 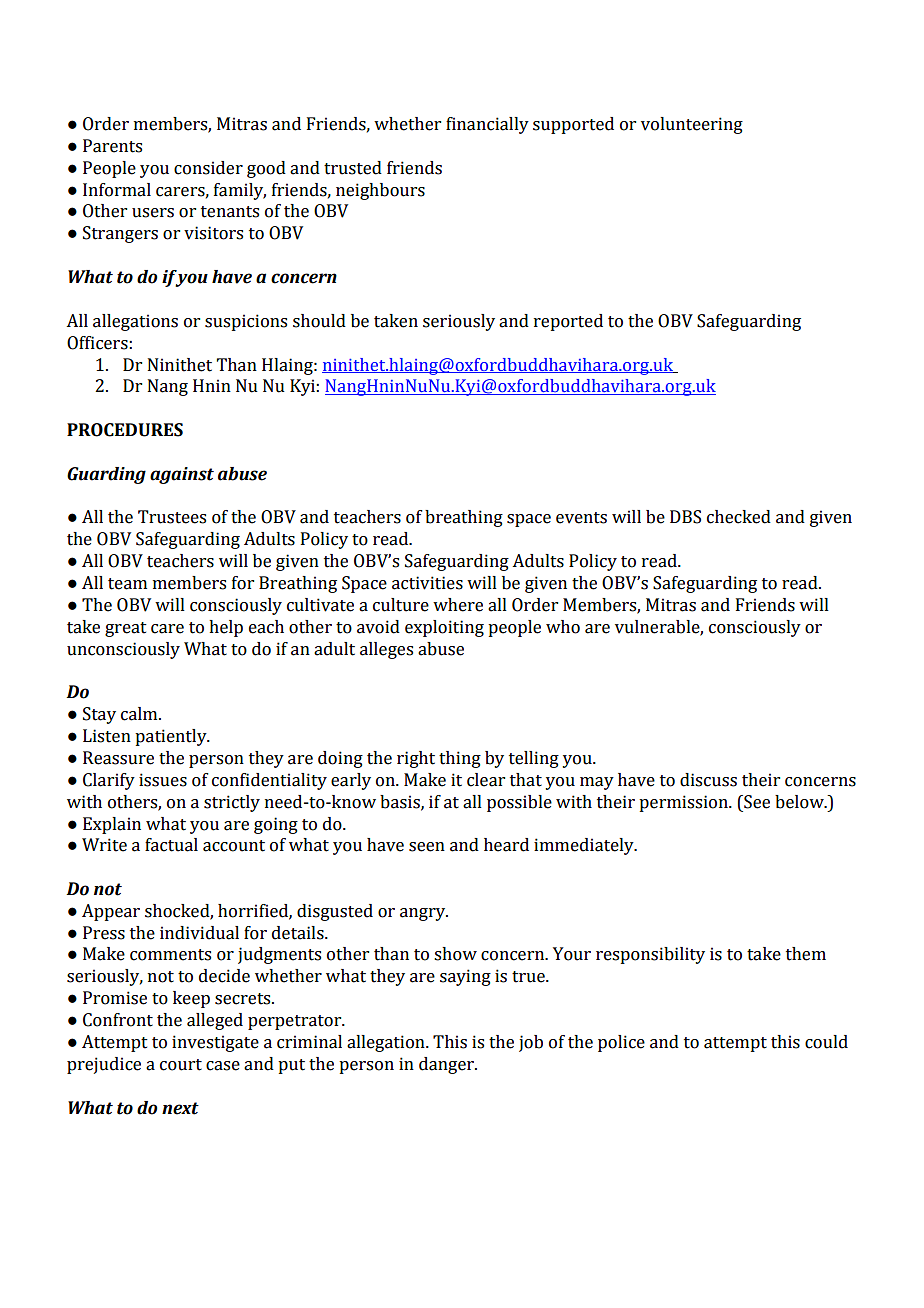 I want to click on PROCEDURES, so click(x=125, y=430).
